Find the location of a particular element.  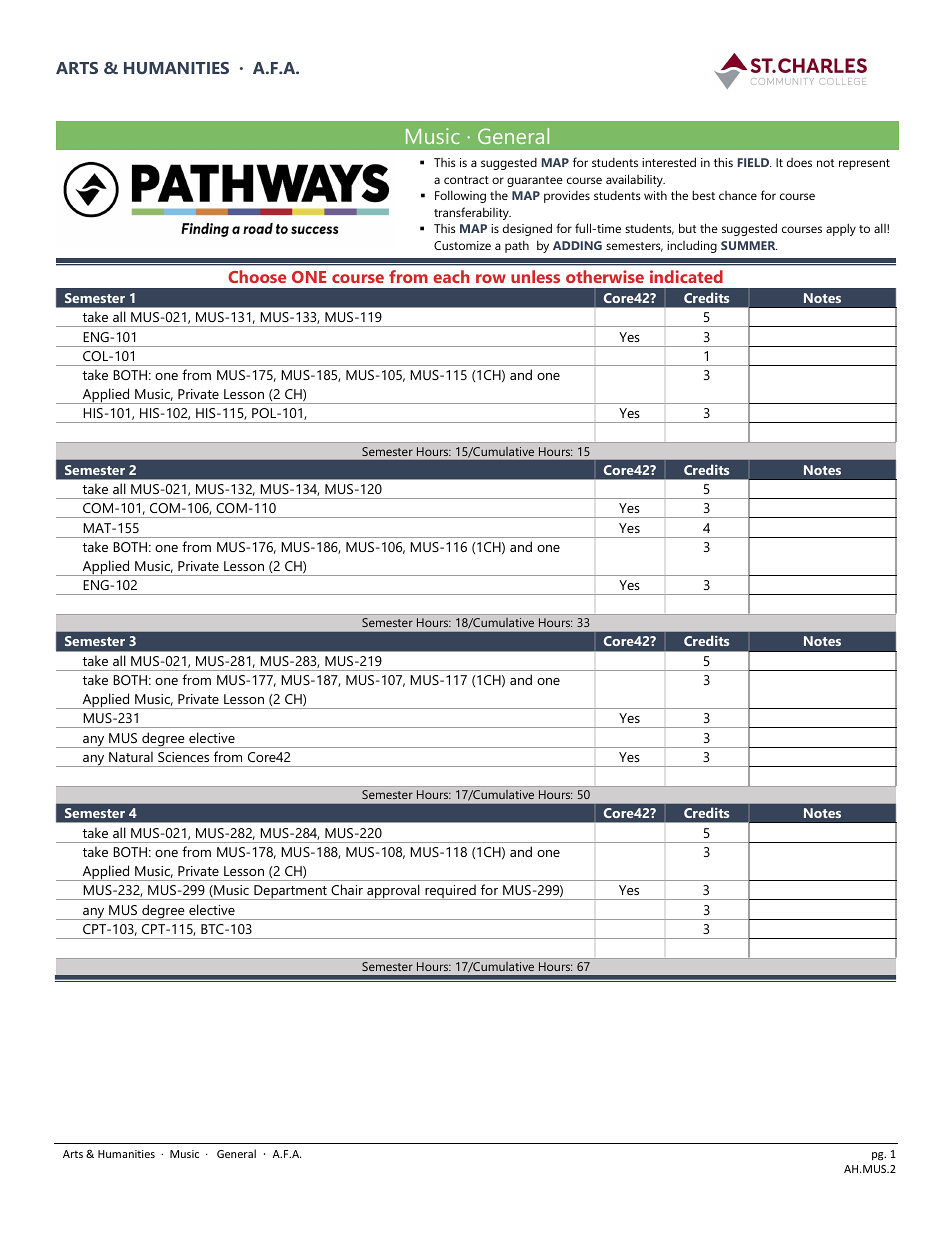

Choose is located at coordinates (257, 276).
